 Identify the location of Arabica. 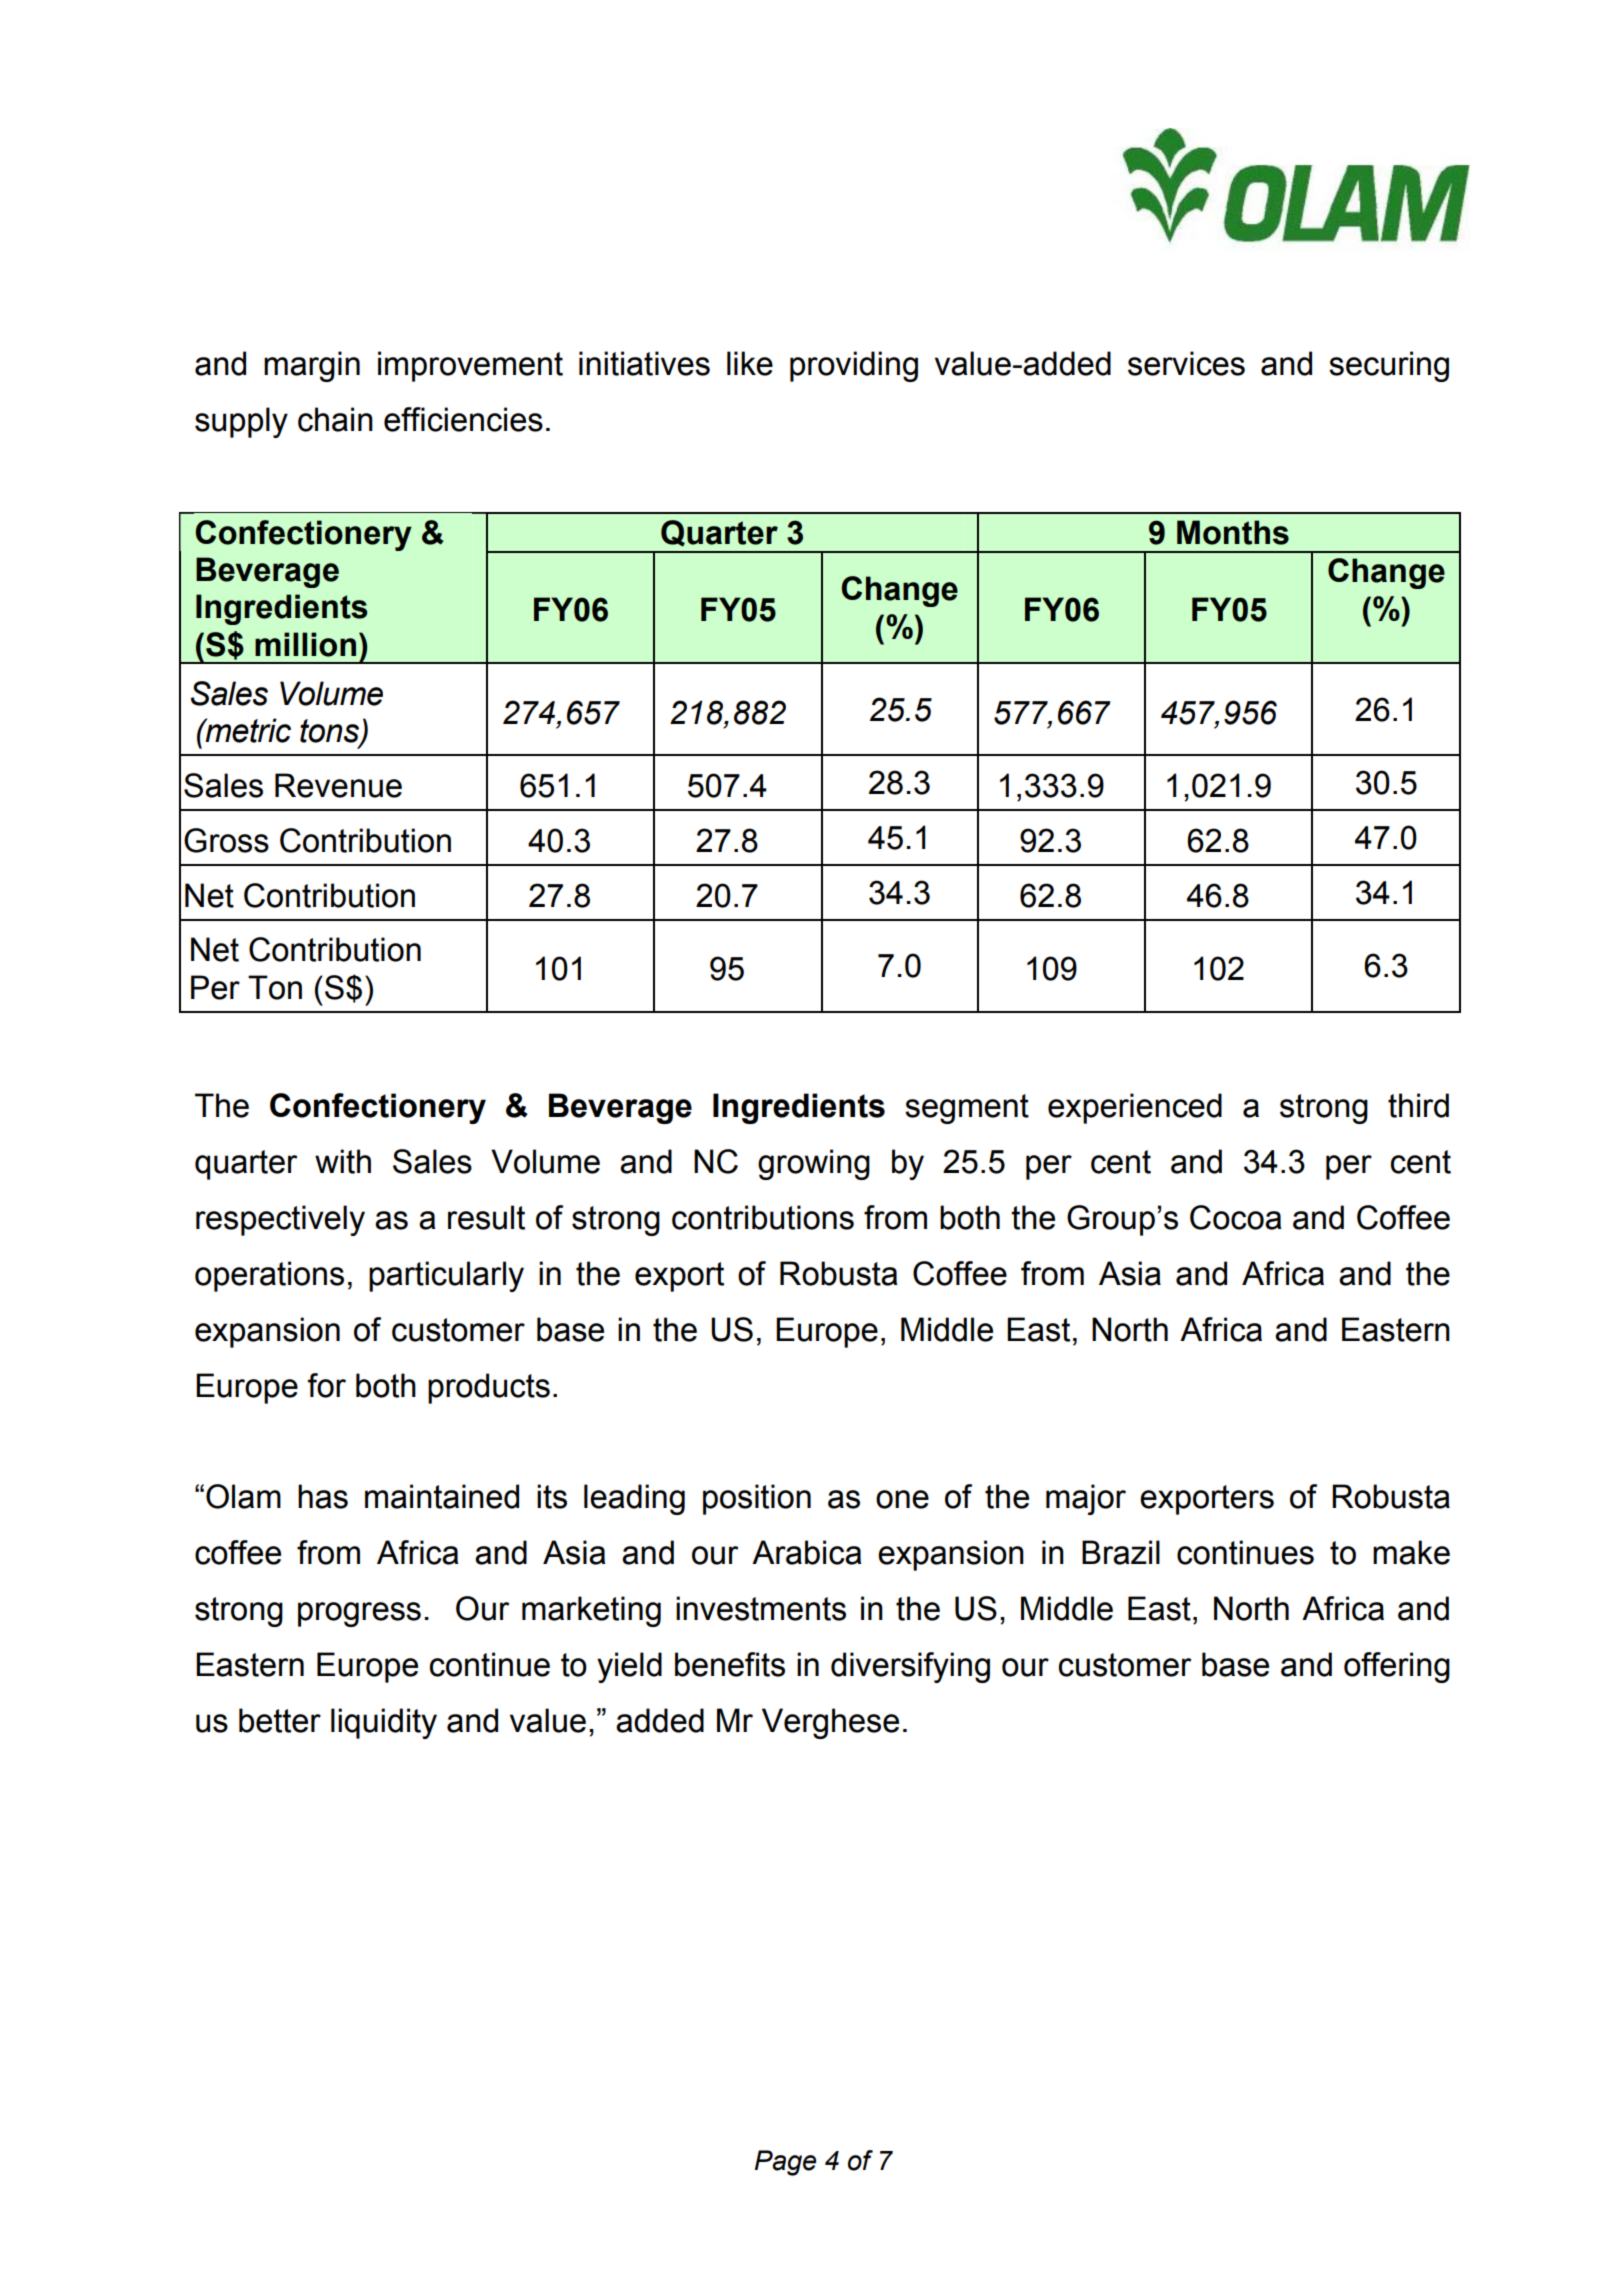
(807, 1552).
